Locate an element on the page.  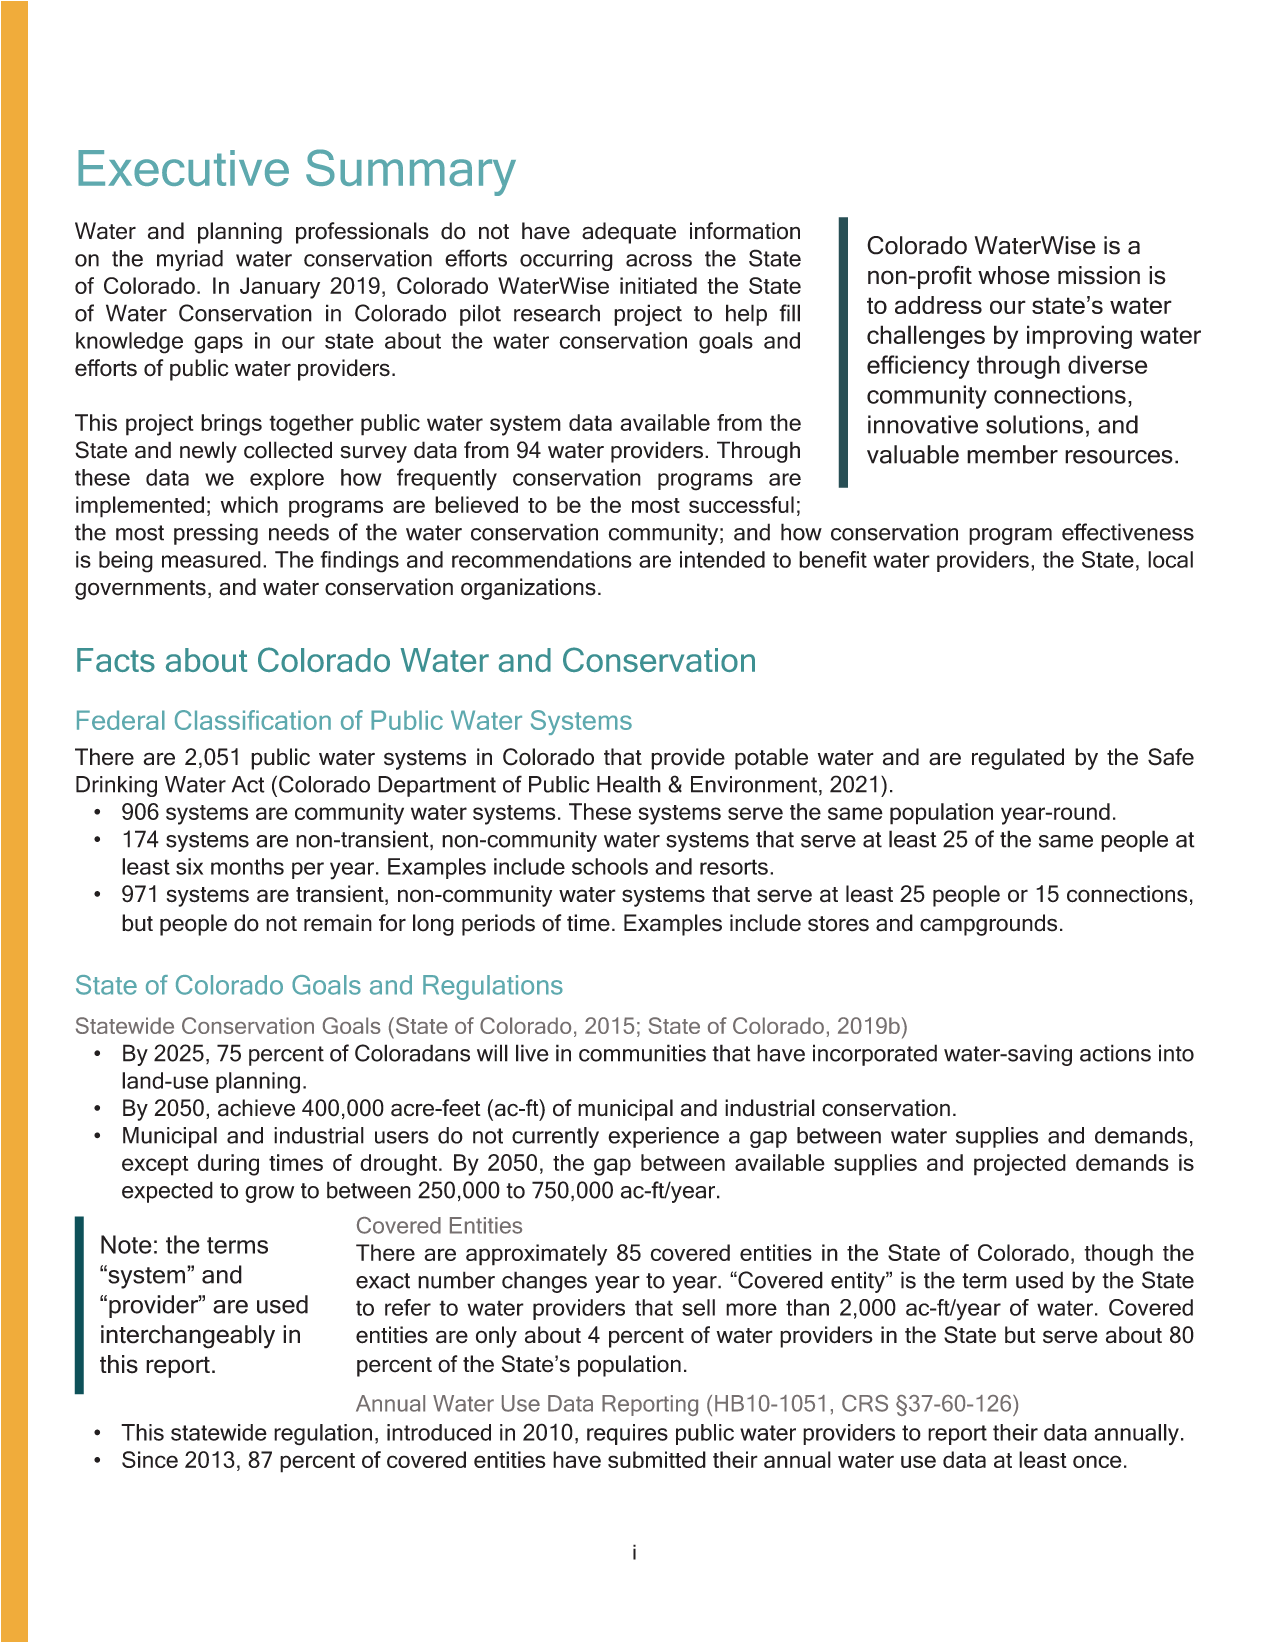
whose is located at coordinates (1014, 275).
